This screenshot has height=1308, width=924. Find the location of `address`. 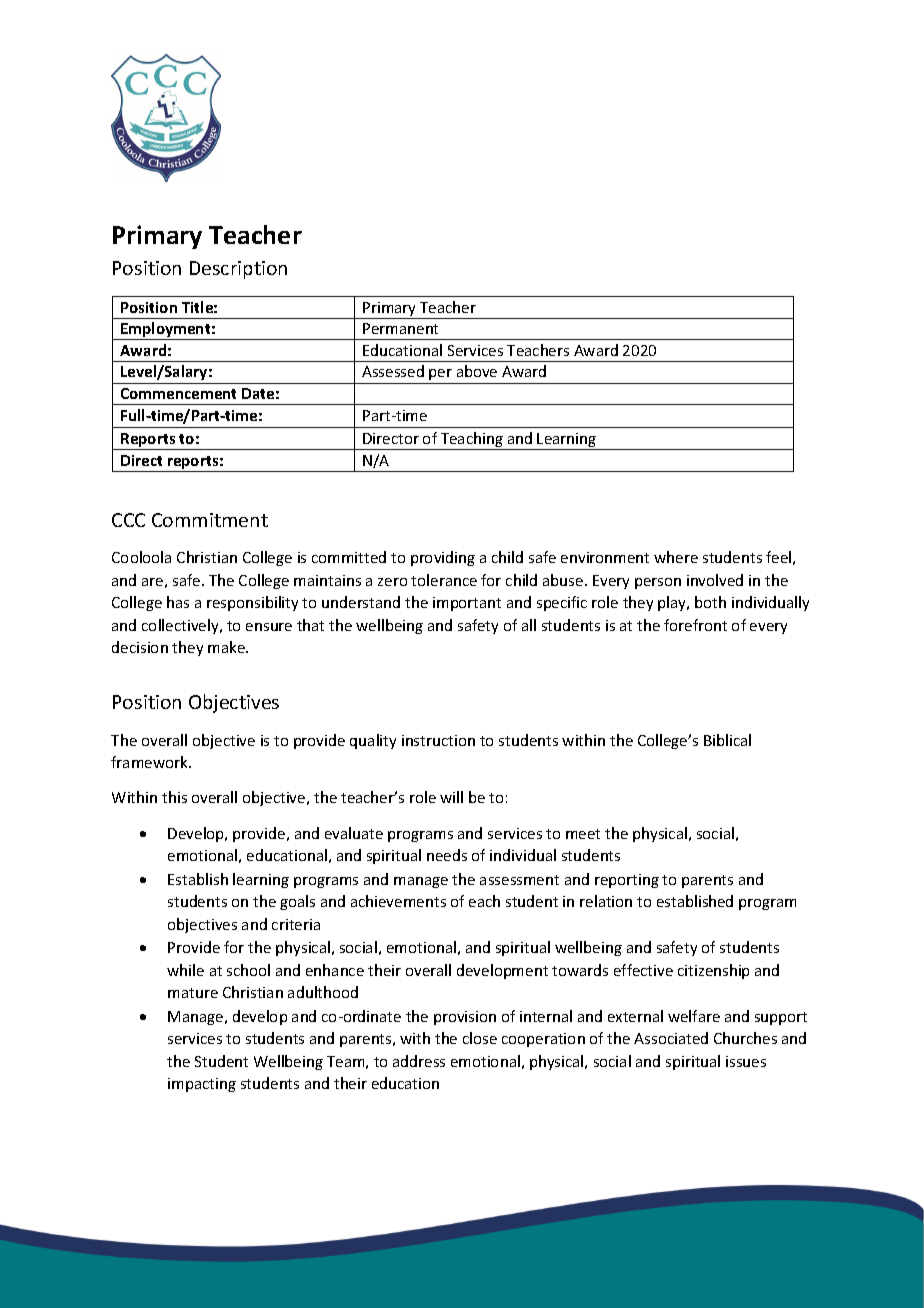

address is located at coordinates (419, 1061).
